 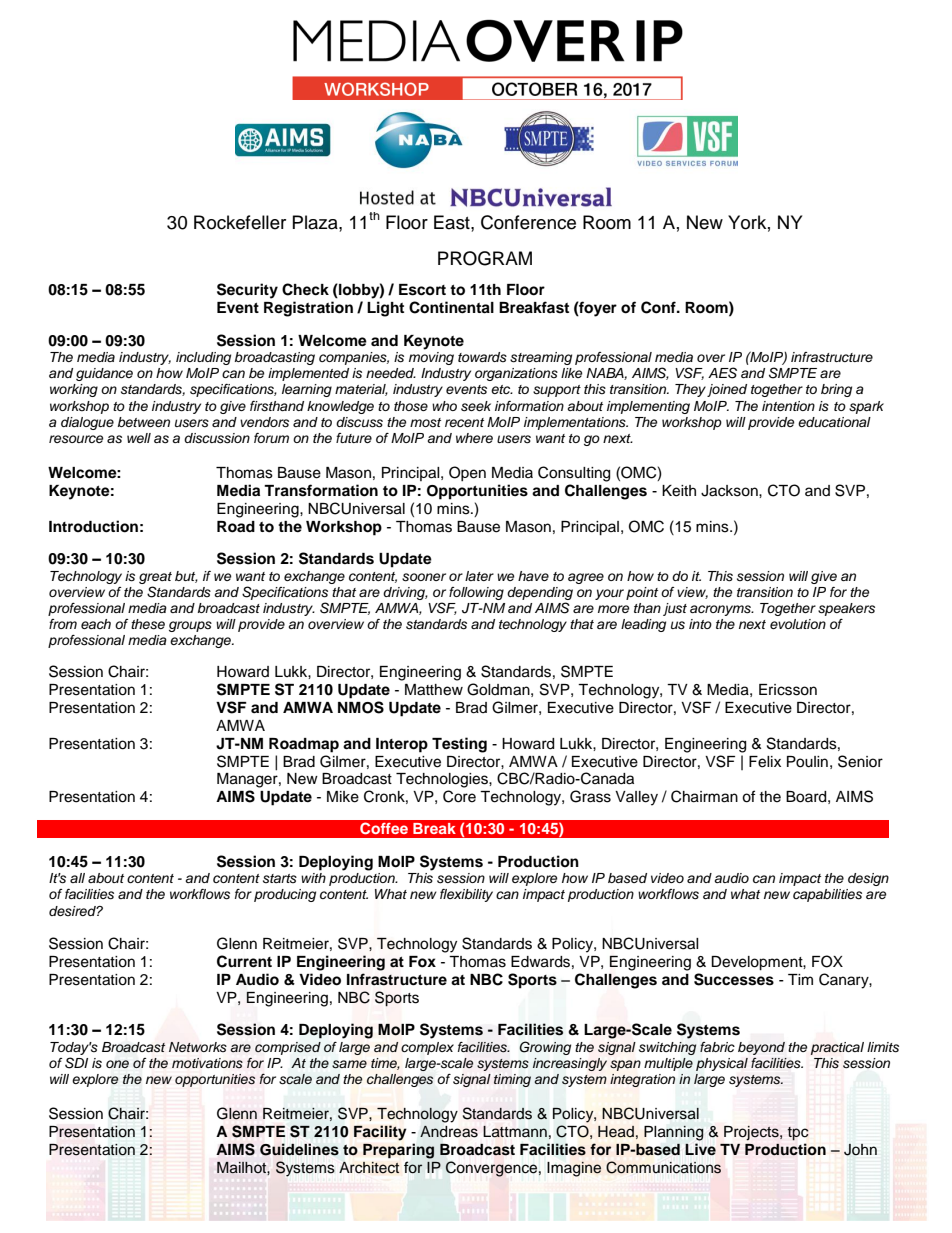 What do you see at coordinates (240, 222) in the screenshot?
I see `Rockefeller` at bounding box center [240, 222].
